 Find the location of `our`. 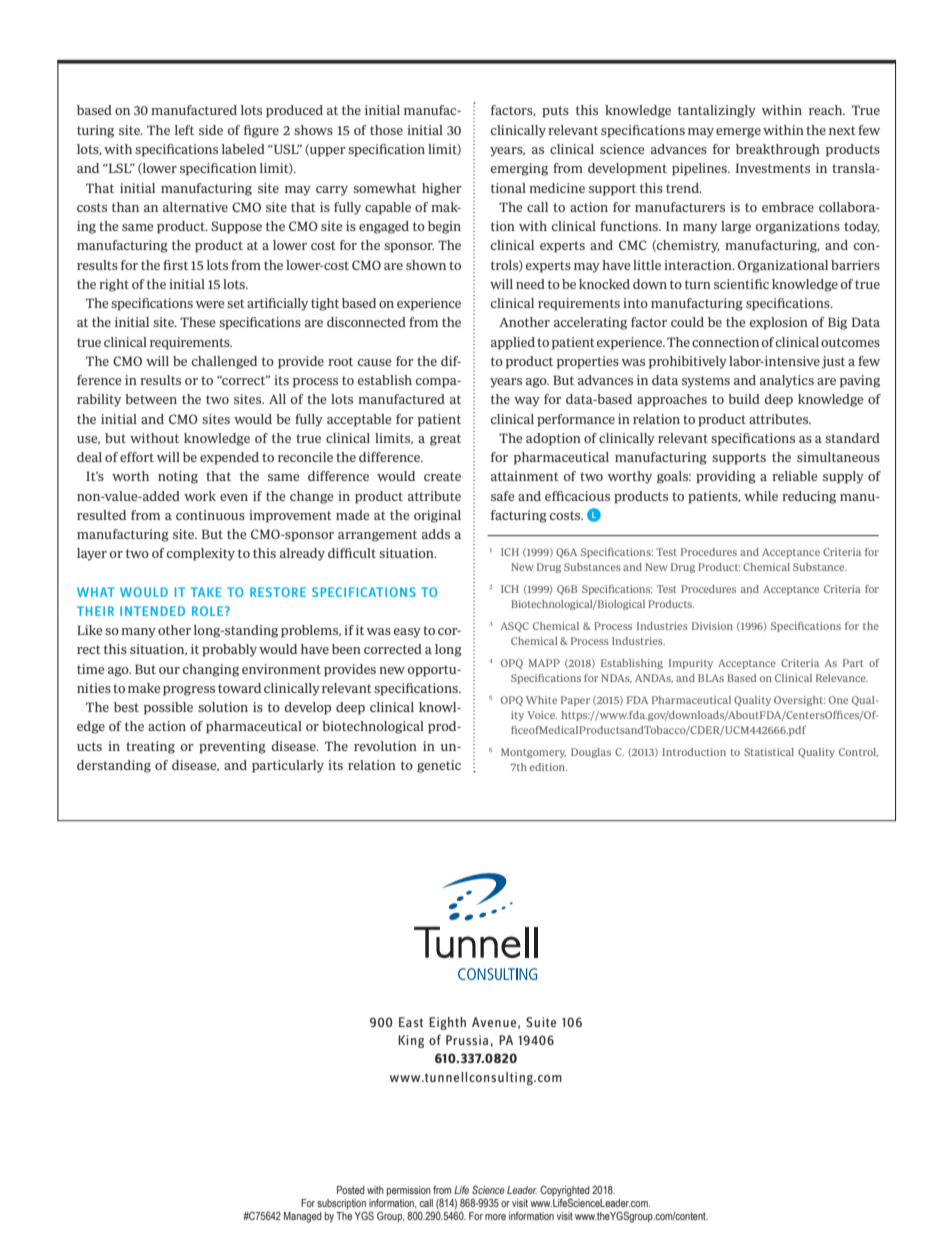

our is located at coordinates (169, 670).
